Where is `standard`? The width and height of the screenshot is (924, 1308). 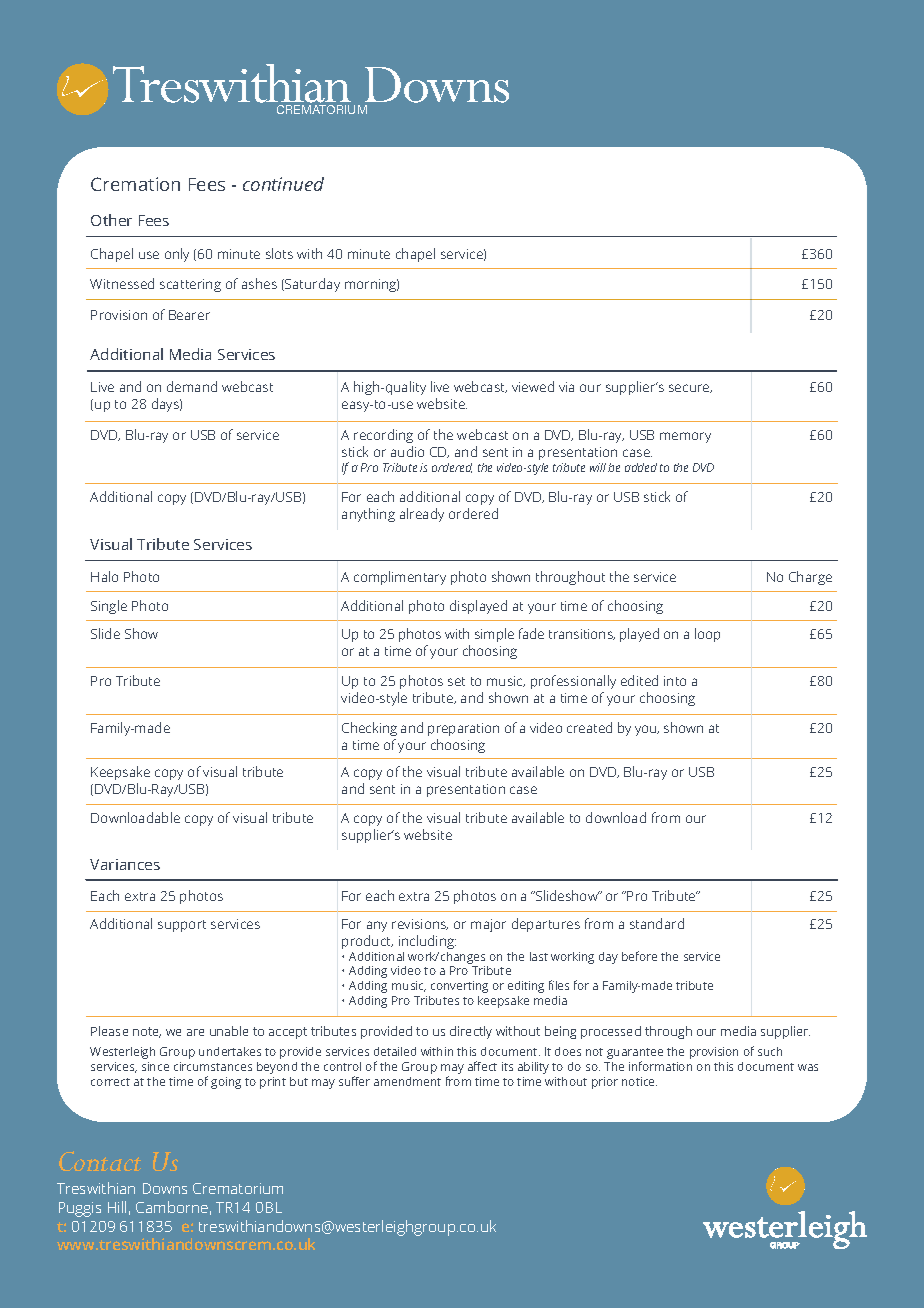
standard is located at coordinates (657, 923).
